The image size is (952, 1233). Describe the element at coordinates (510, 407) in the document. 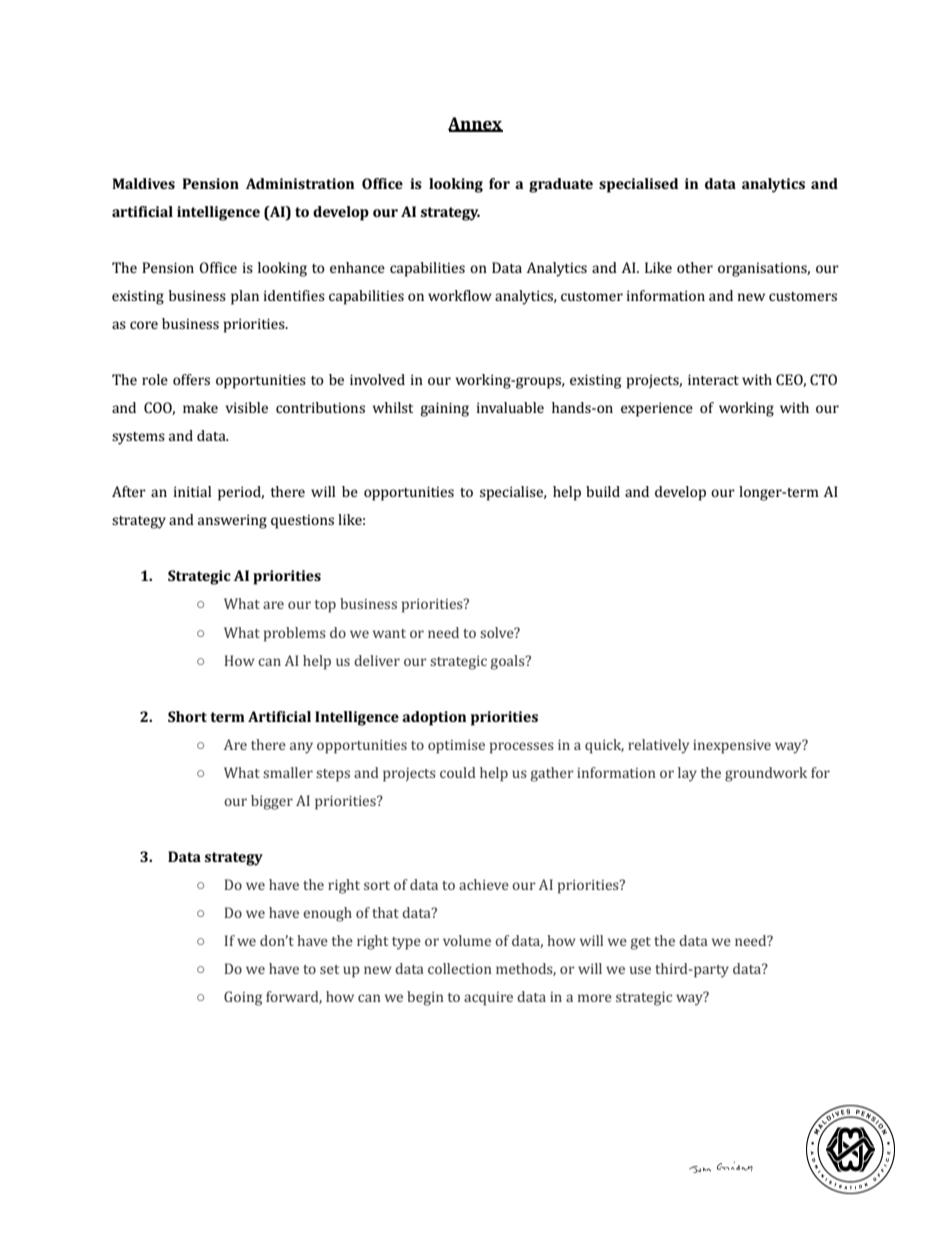

I see `invaluable` at that location.
